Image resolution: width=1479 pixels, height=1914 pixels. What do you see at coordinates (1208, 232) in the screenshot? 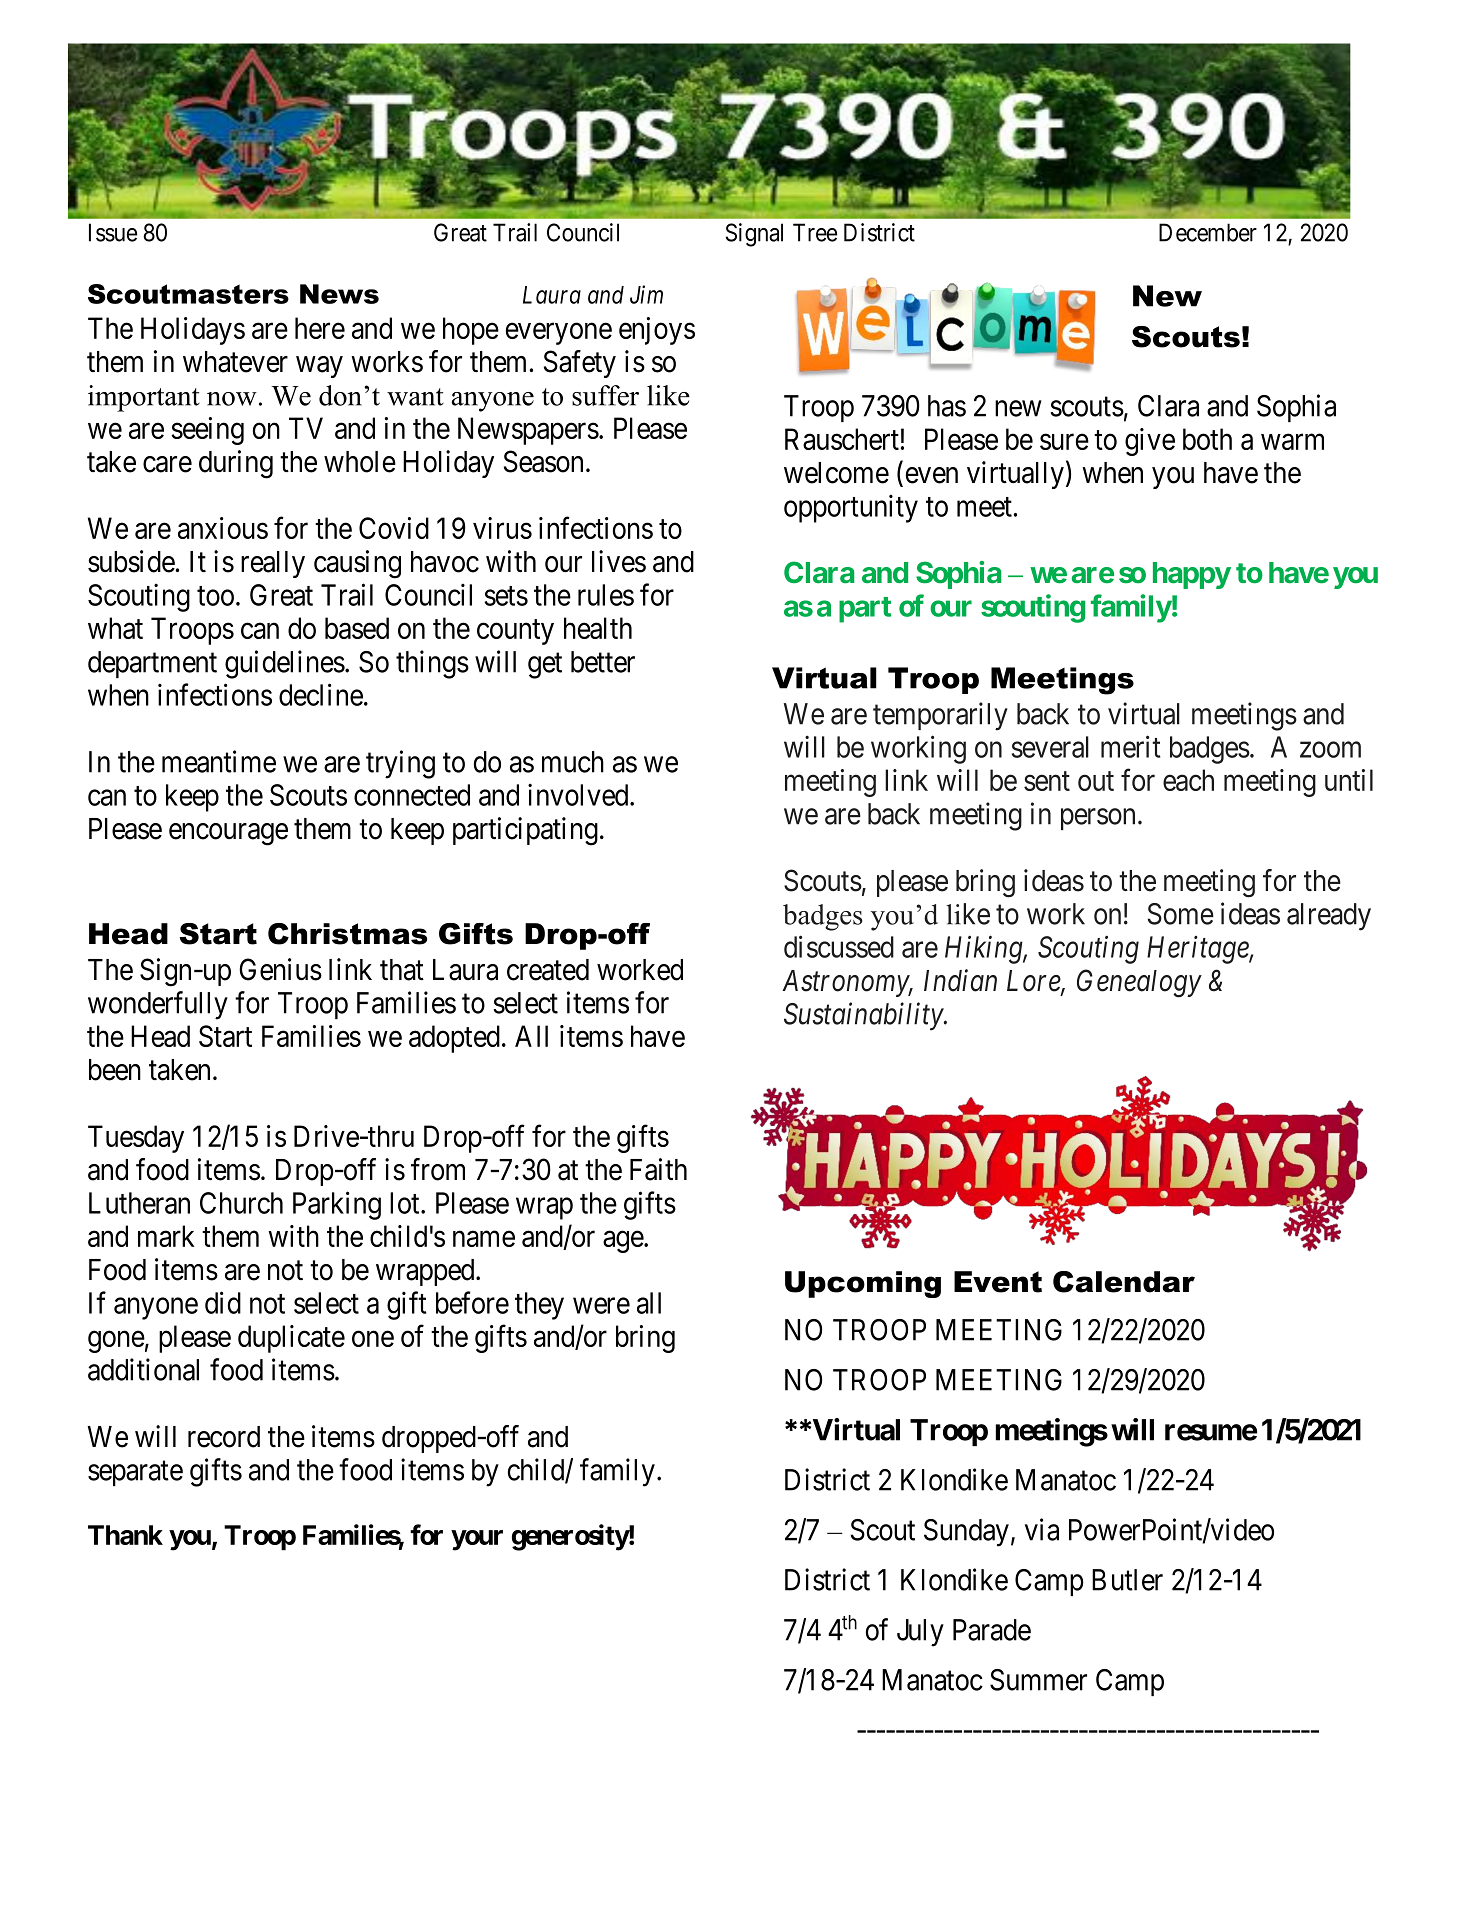
I see `December` at bounding box center [1208, 232].
